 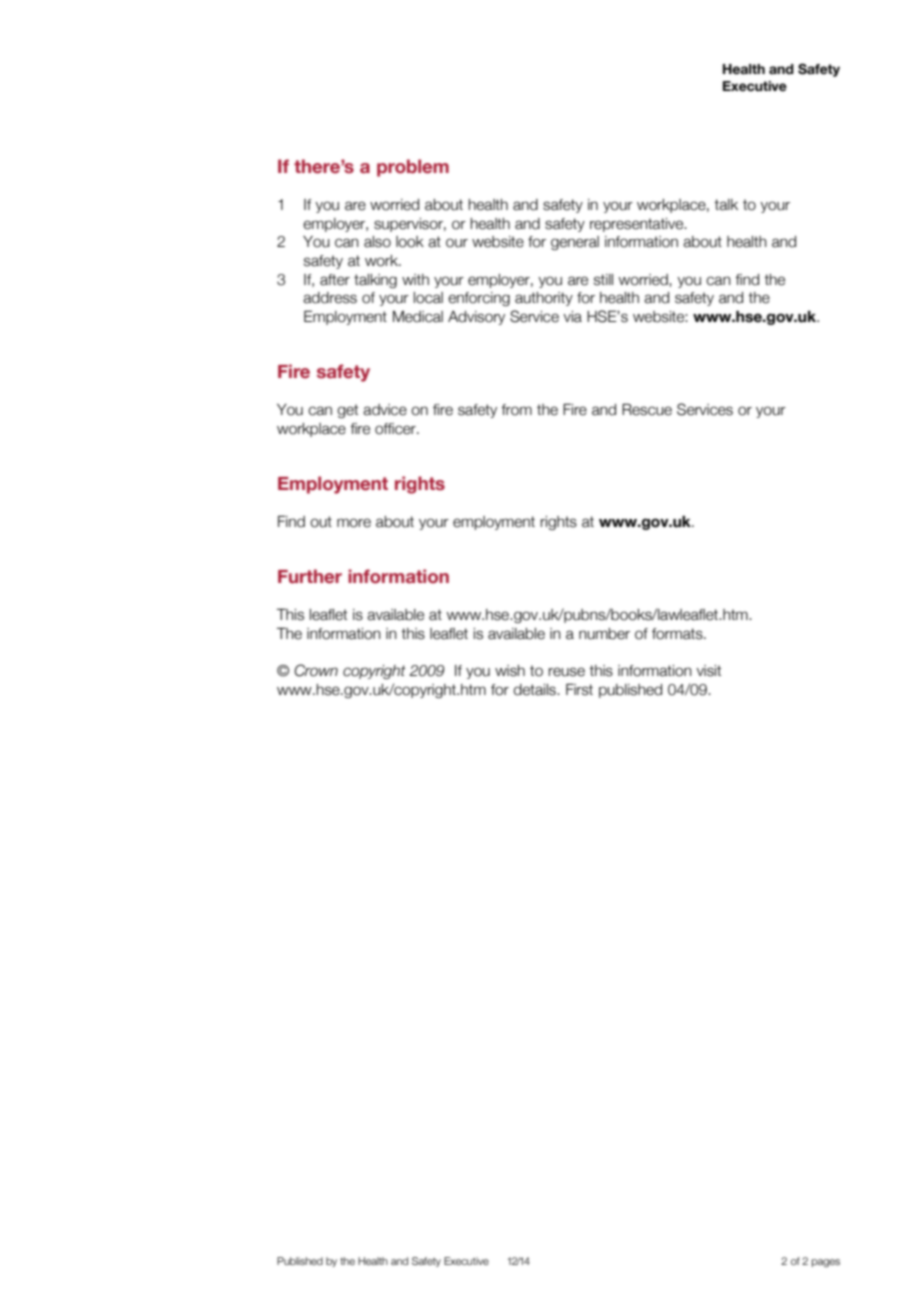 I want to click on general, so click(x=575, y=243).
